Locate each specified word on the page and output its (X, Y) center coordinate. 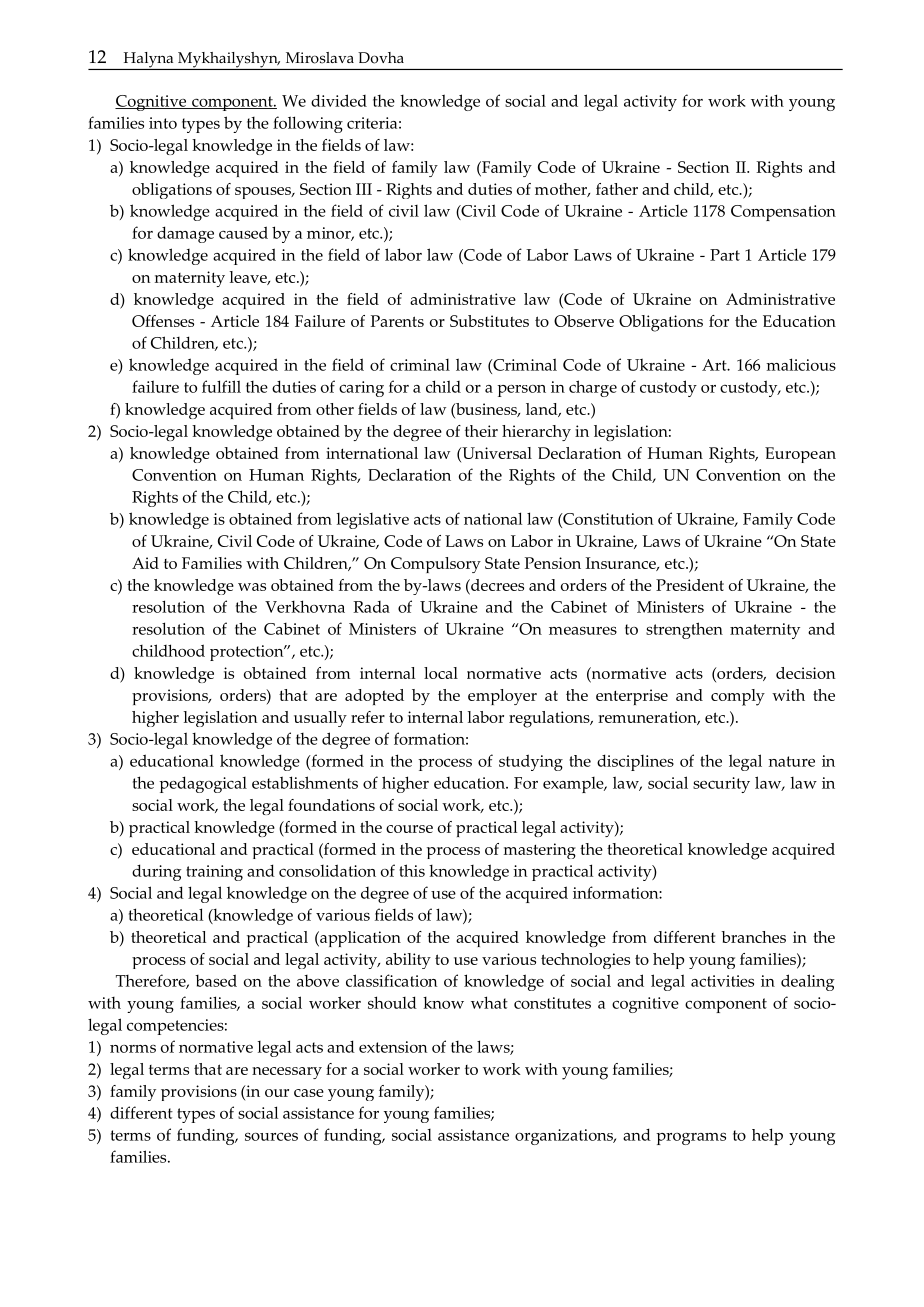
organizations (565, 1137)
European (800, 455)
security (721, 785)
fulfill (221, 386)
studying (531, 762)
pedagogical (203, 784)
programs (691, 1138)
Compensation (783, 213)
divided (339, 100)
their (481, 431)
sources (271, 1136)
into (163, 123)
